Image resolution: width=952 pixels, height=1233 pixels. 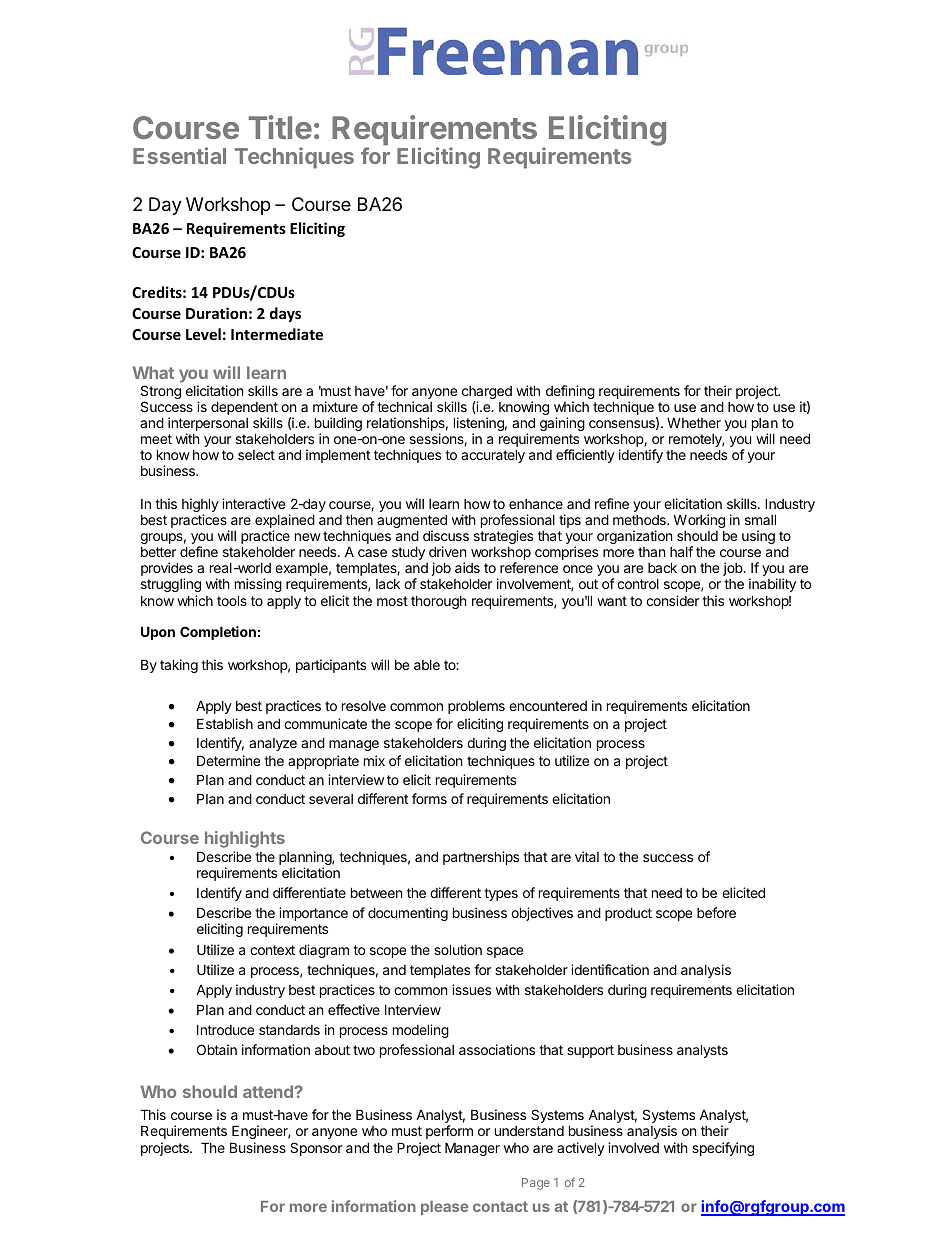 What do you see at coordinates (228, 760) in the document?
I see `Determine` at bounding box center [228, 760].
